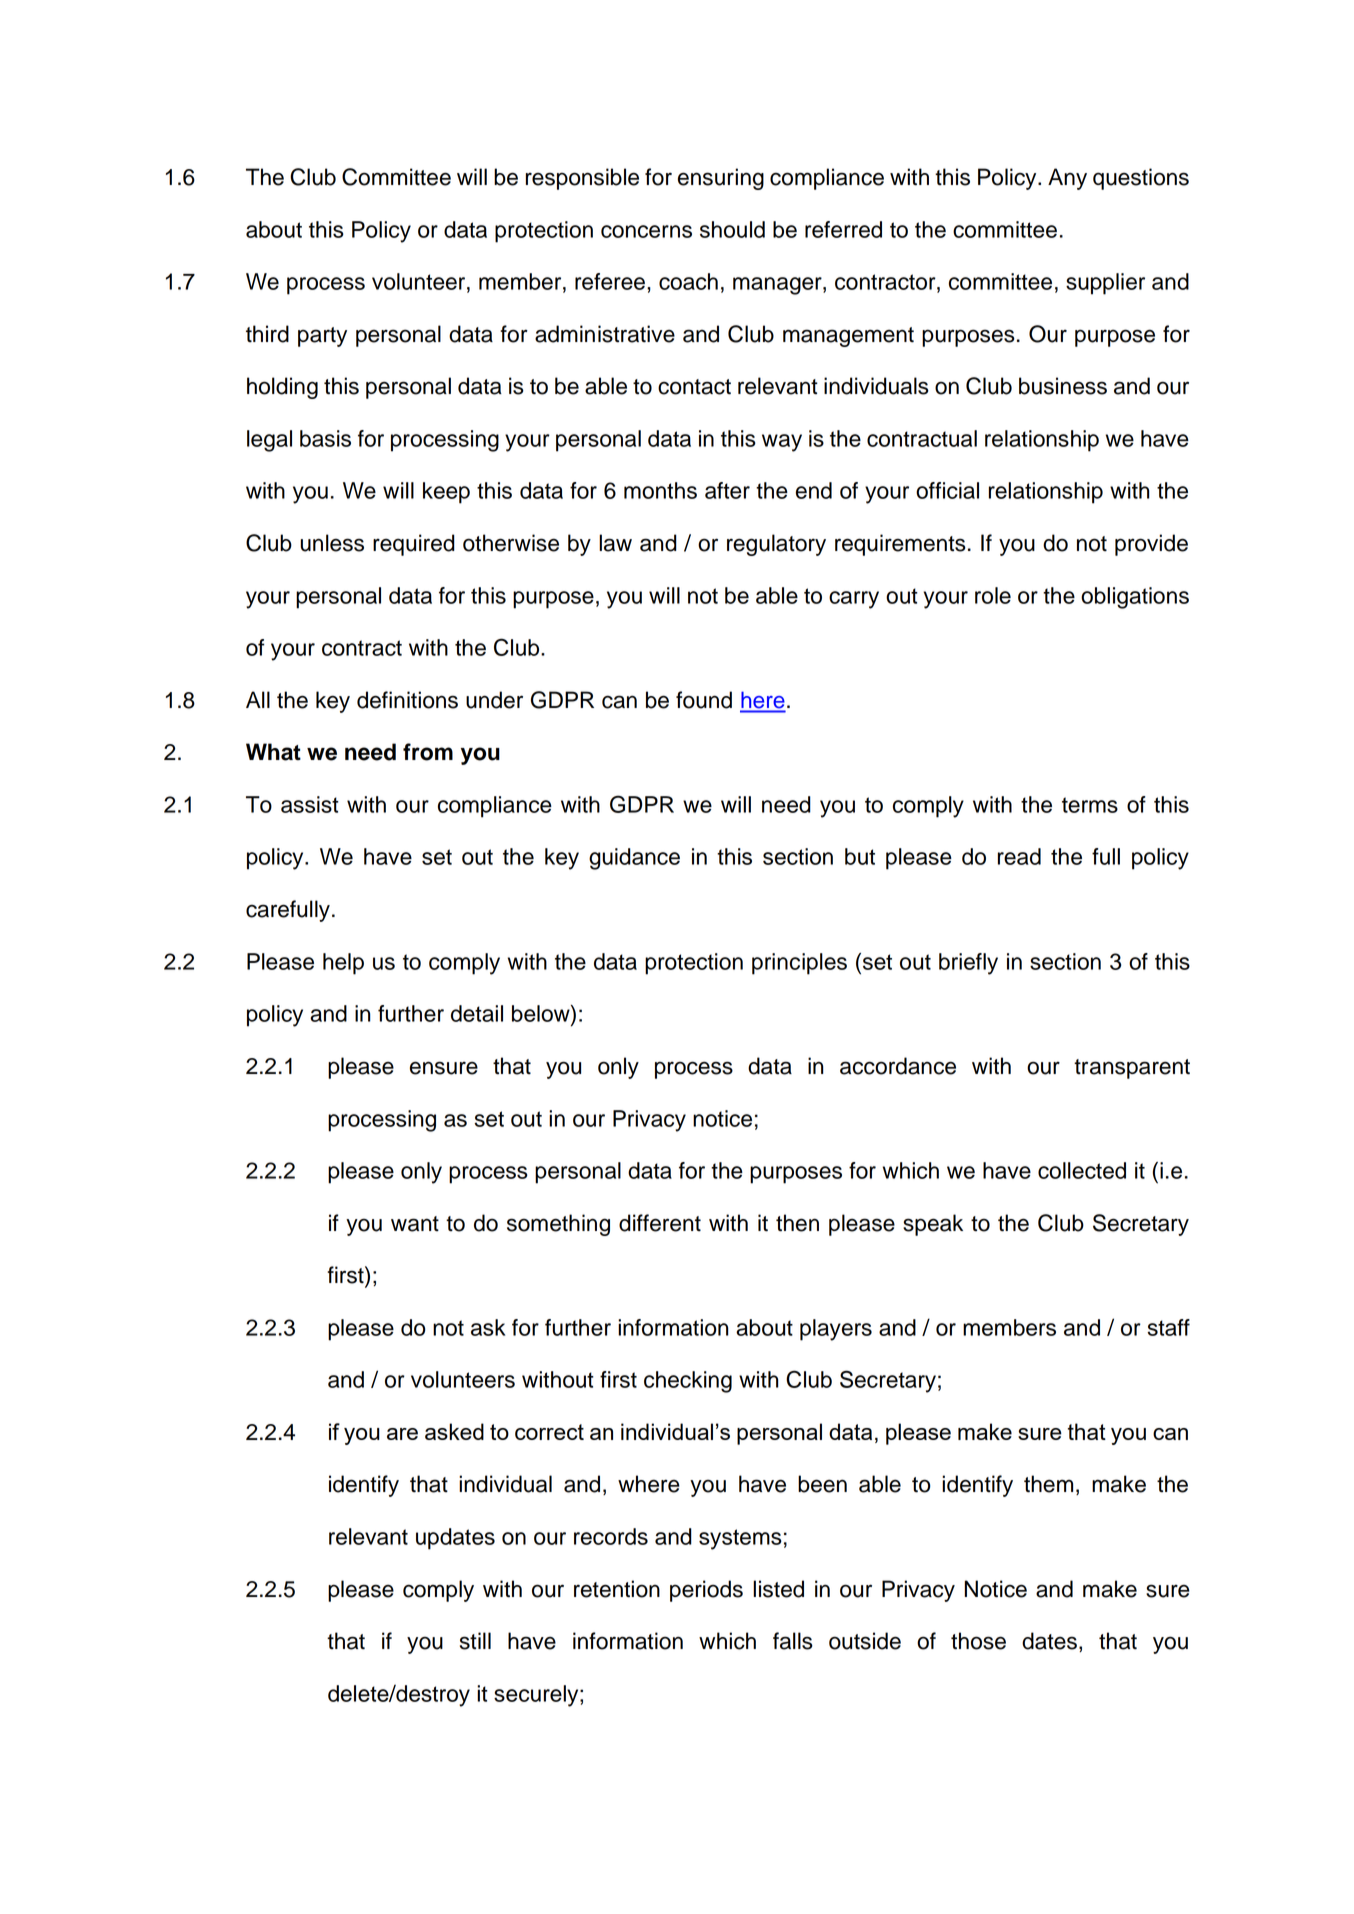 Image resolution: width=1354 pixels, height=1914 pixels. Describe the element at coordinates (415, 1224) in the page. I see `want` at that location.
